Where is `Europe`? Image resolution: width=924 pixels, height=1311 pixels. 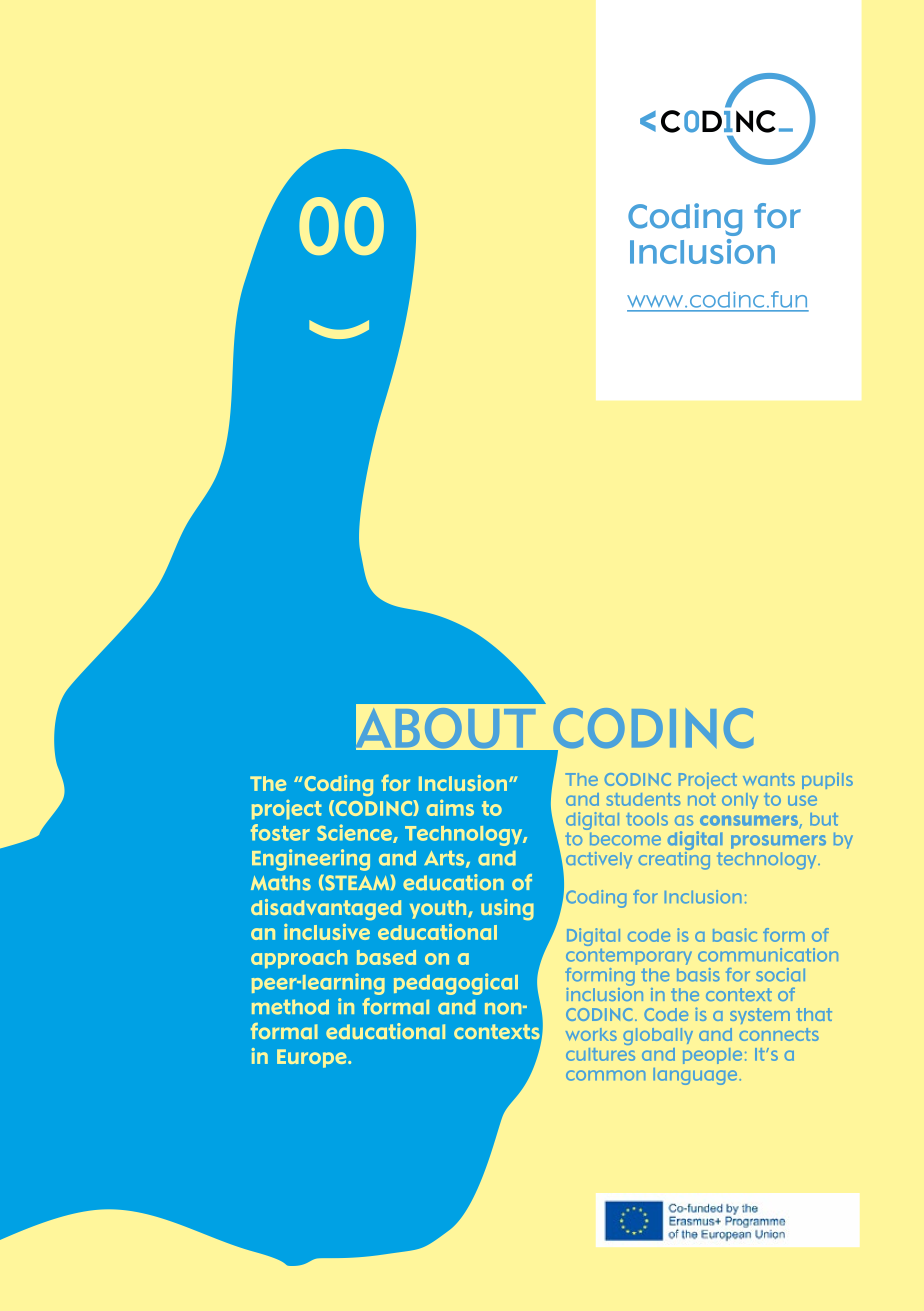 Europe is located at coordinates (313, 1058).
